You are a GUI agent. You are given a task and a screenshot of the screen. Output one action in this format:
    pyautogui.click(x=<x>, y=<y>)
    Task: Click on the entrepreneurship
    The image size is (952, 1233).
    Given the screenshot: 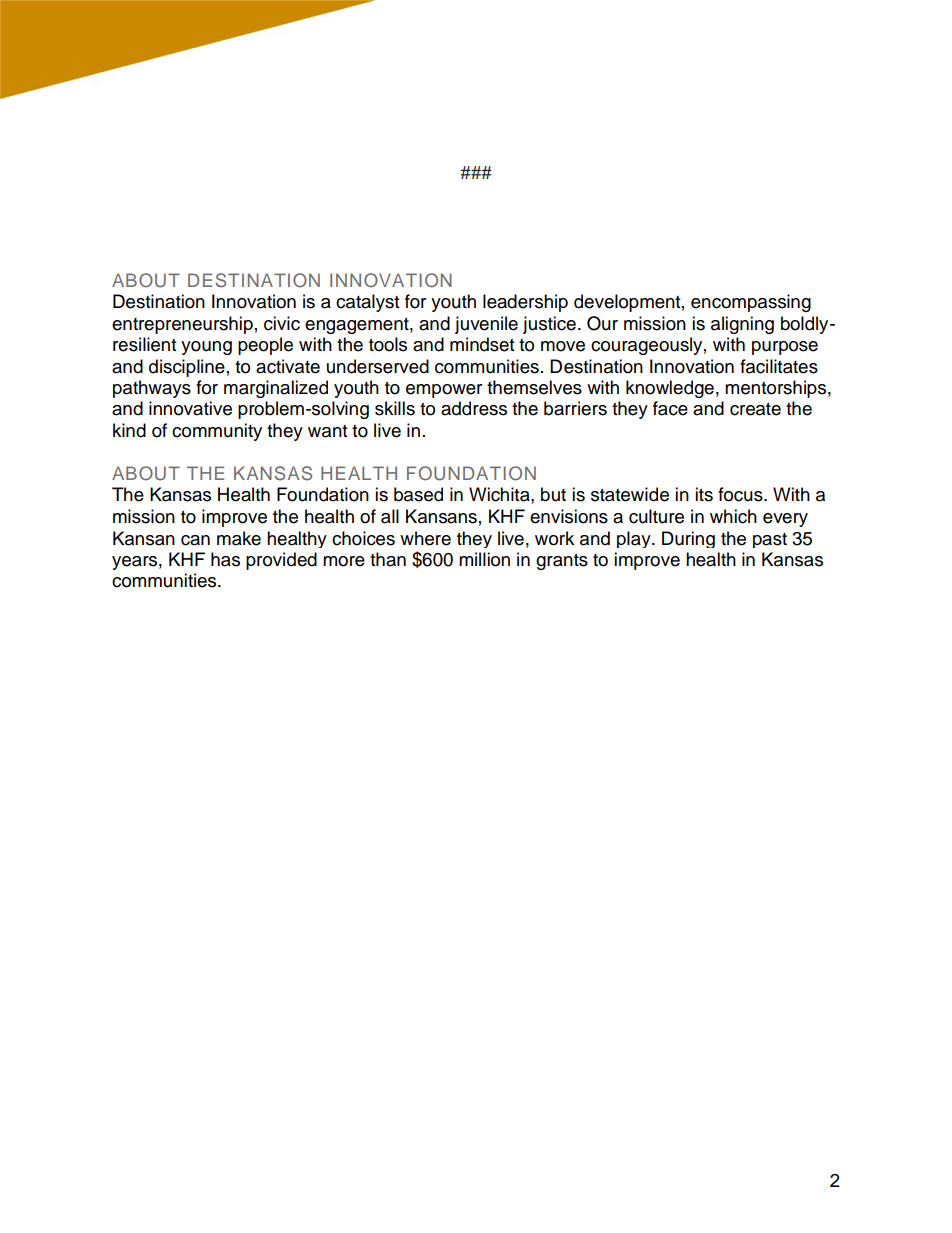 What is the action you would take?
    pyautogui.click(x=182, y=325)
